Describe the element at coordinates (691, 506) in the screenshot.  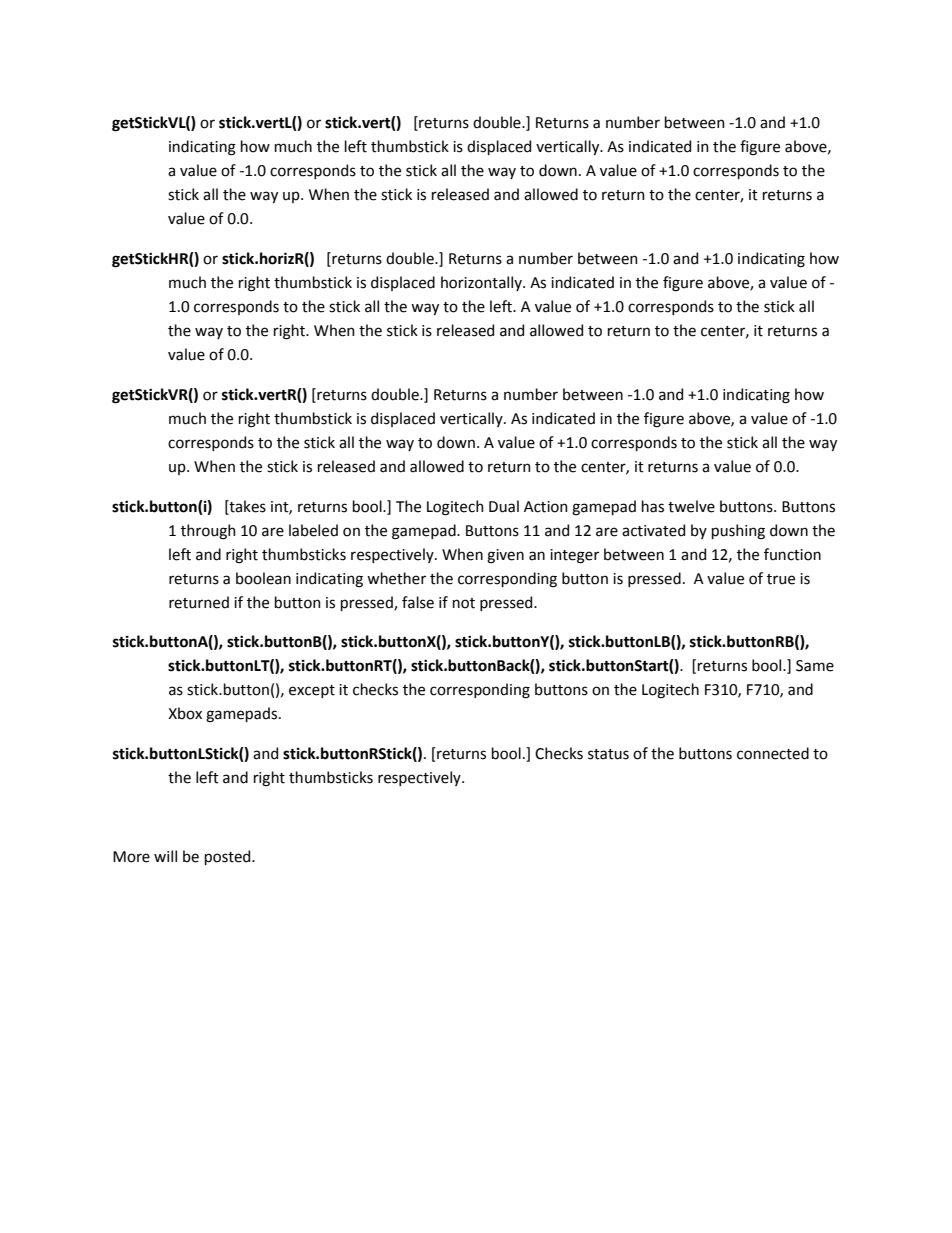
I see `twelve` at that location.
